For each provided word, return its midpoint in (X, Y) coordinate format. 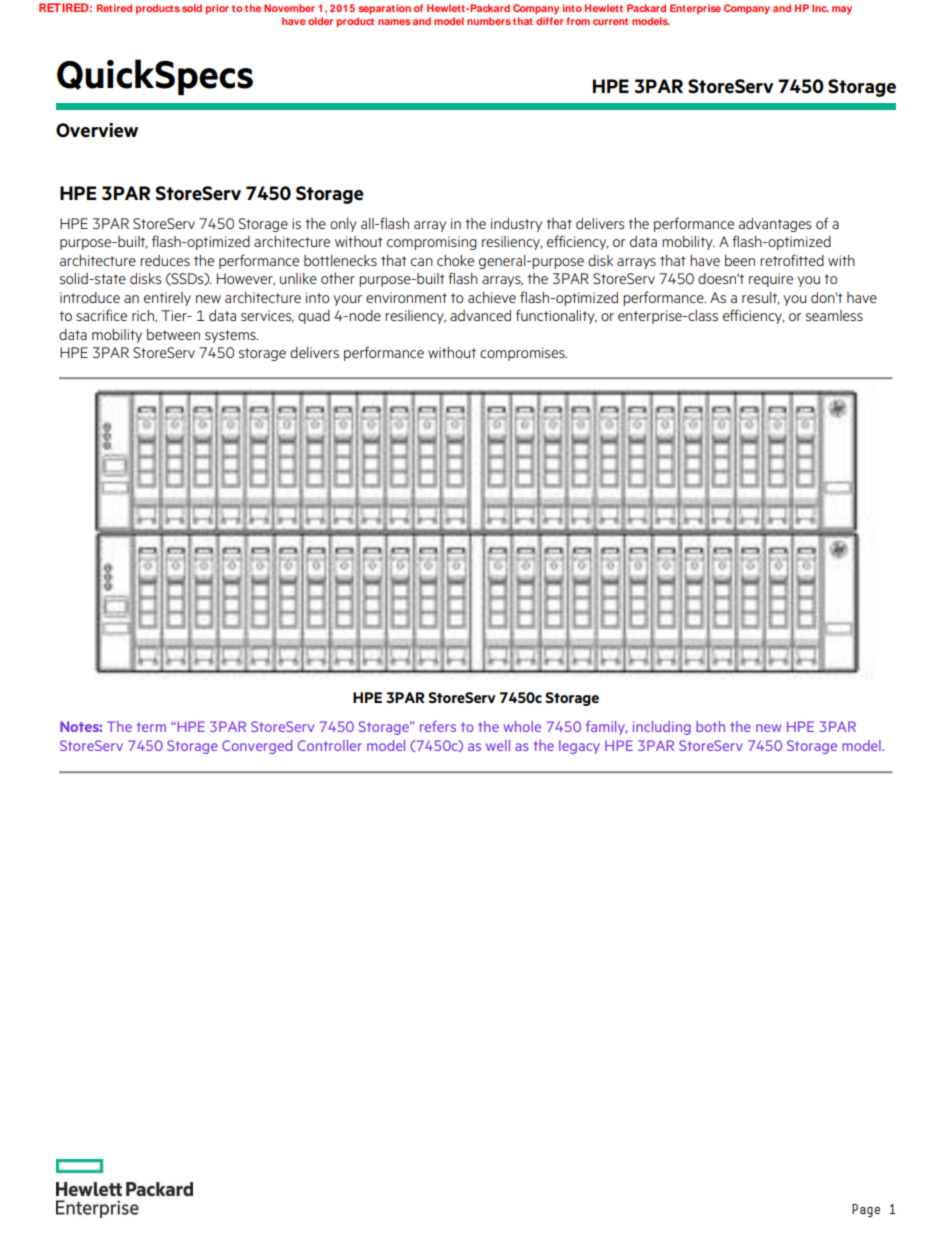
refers (438, 726)
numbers (489, 21)
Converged (257, 747)
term (151, 727)
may (842, 10)
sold (192, 8)
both (710, 726)
